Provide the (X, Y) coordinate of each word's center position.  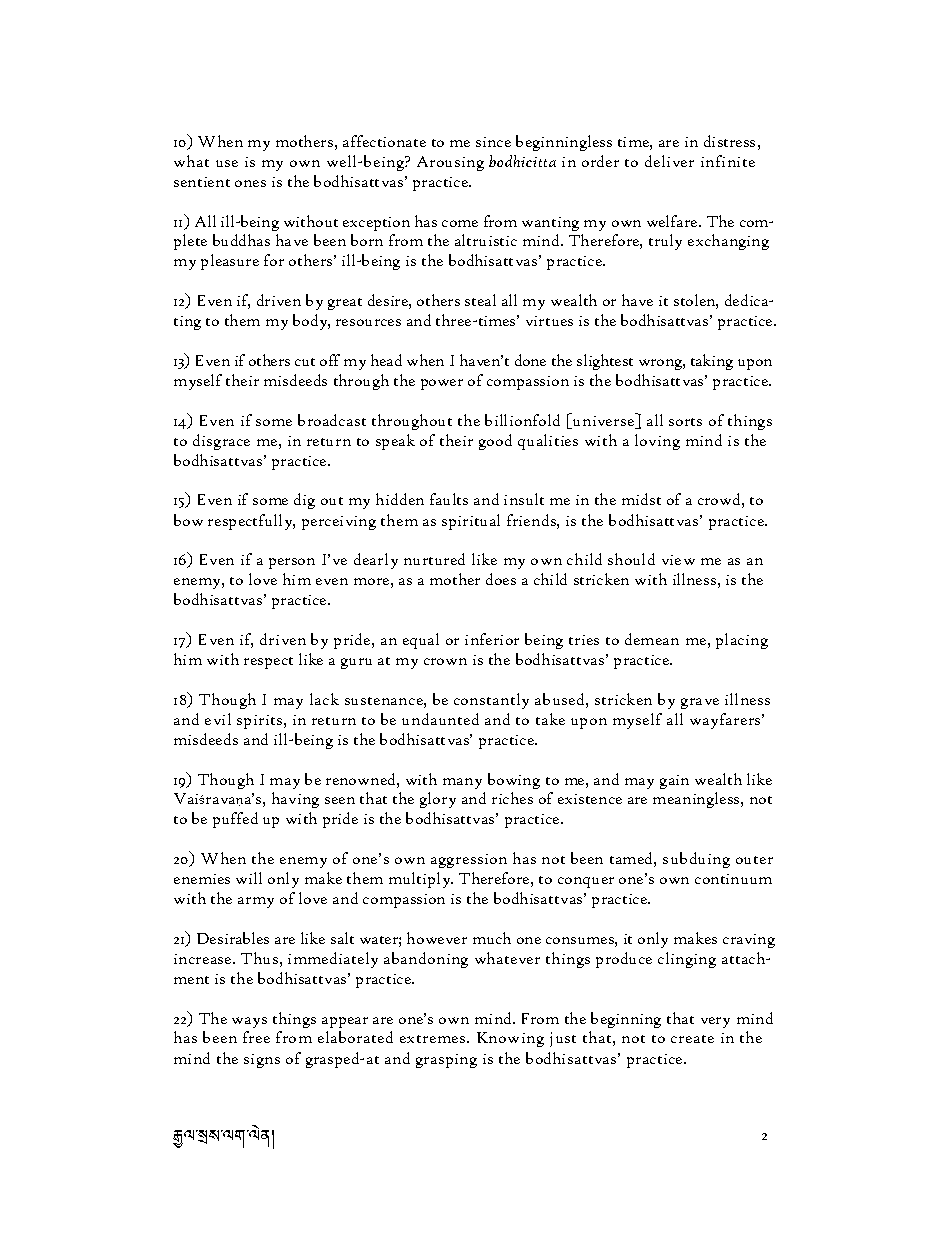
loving (657, 442)
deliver (669, 161)
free (256, 1037)
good (495, 442)
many (462, 783)
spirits (261, 722)
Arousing (450, 163)
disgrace (221, 442)
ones (250, 183)
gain (674, 782)
